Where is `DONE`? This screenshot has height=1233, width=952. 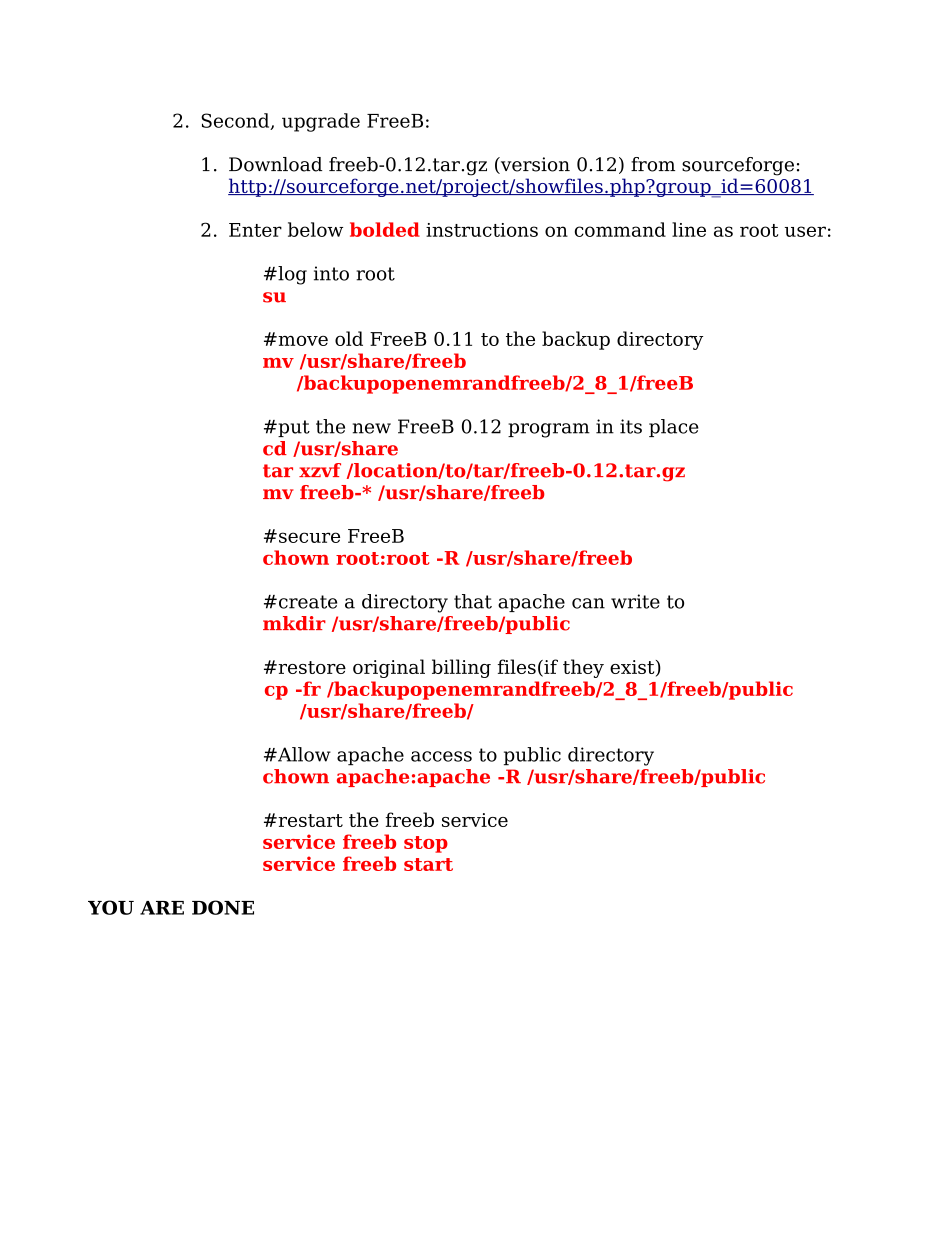
DONE is located at coordinates (223, 907).
